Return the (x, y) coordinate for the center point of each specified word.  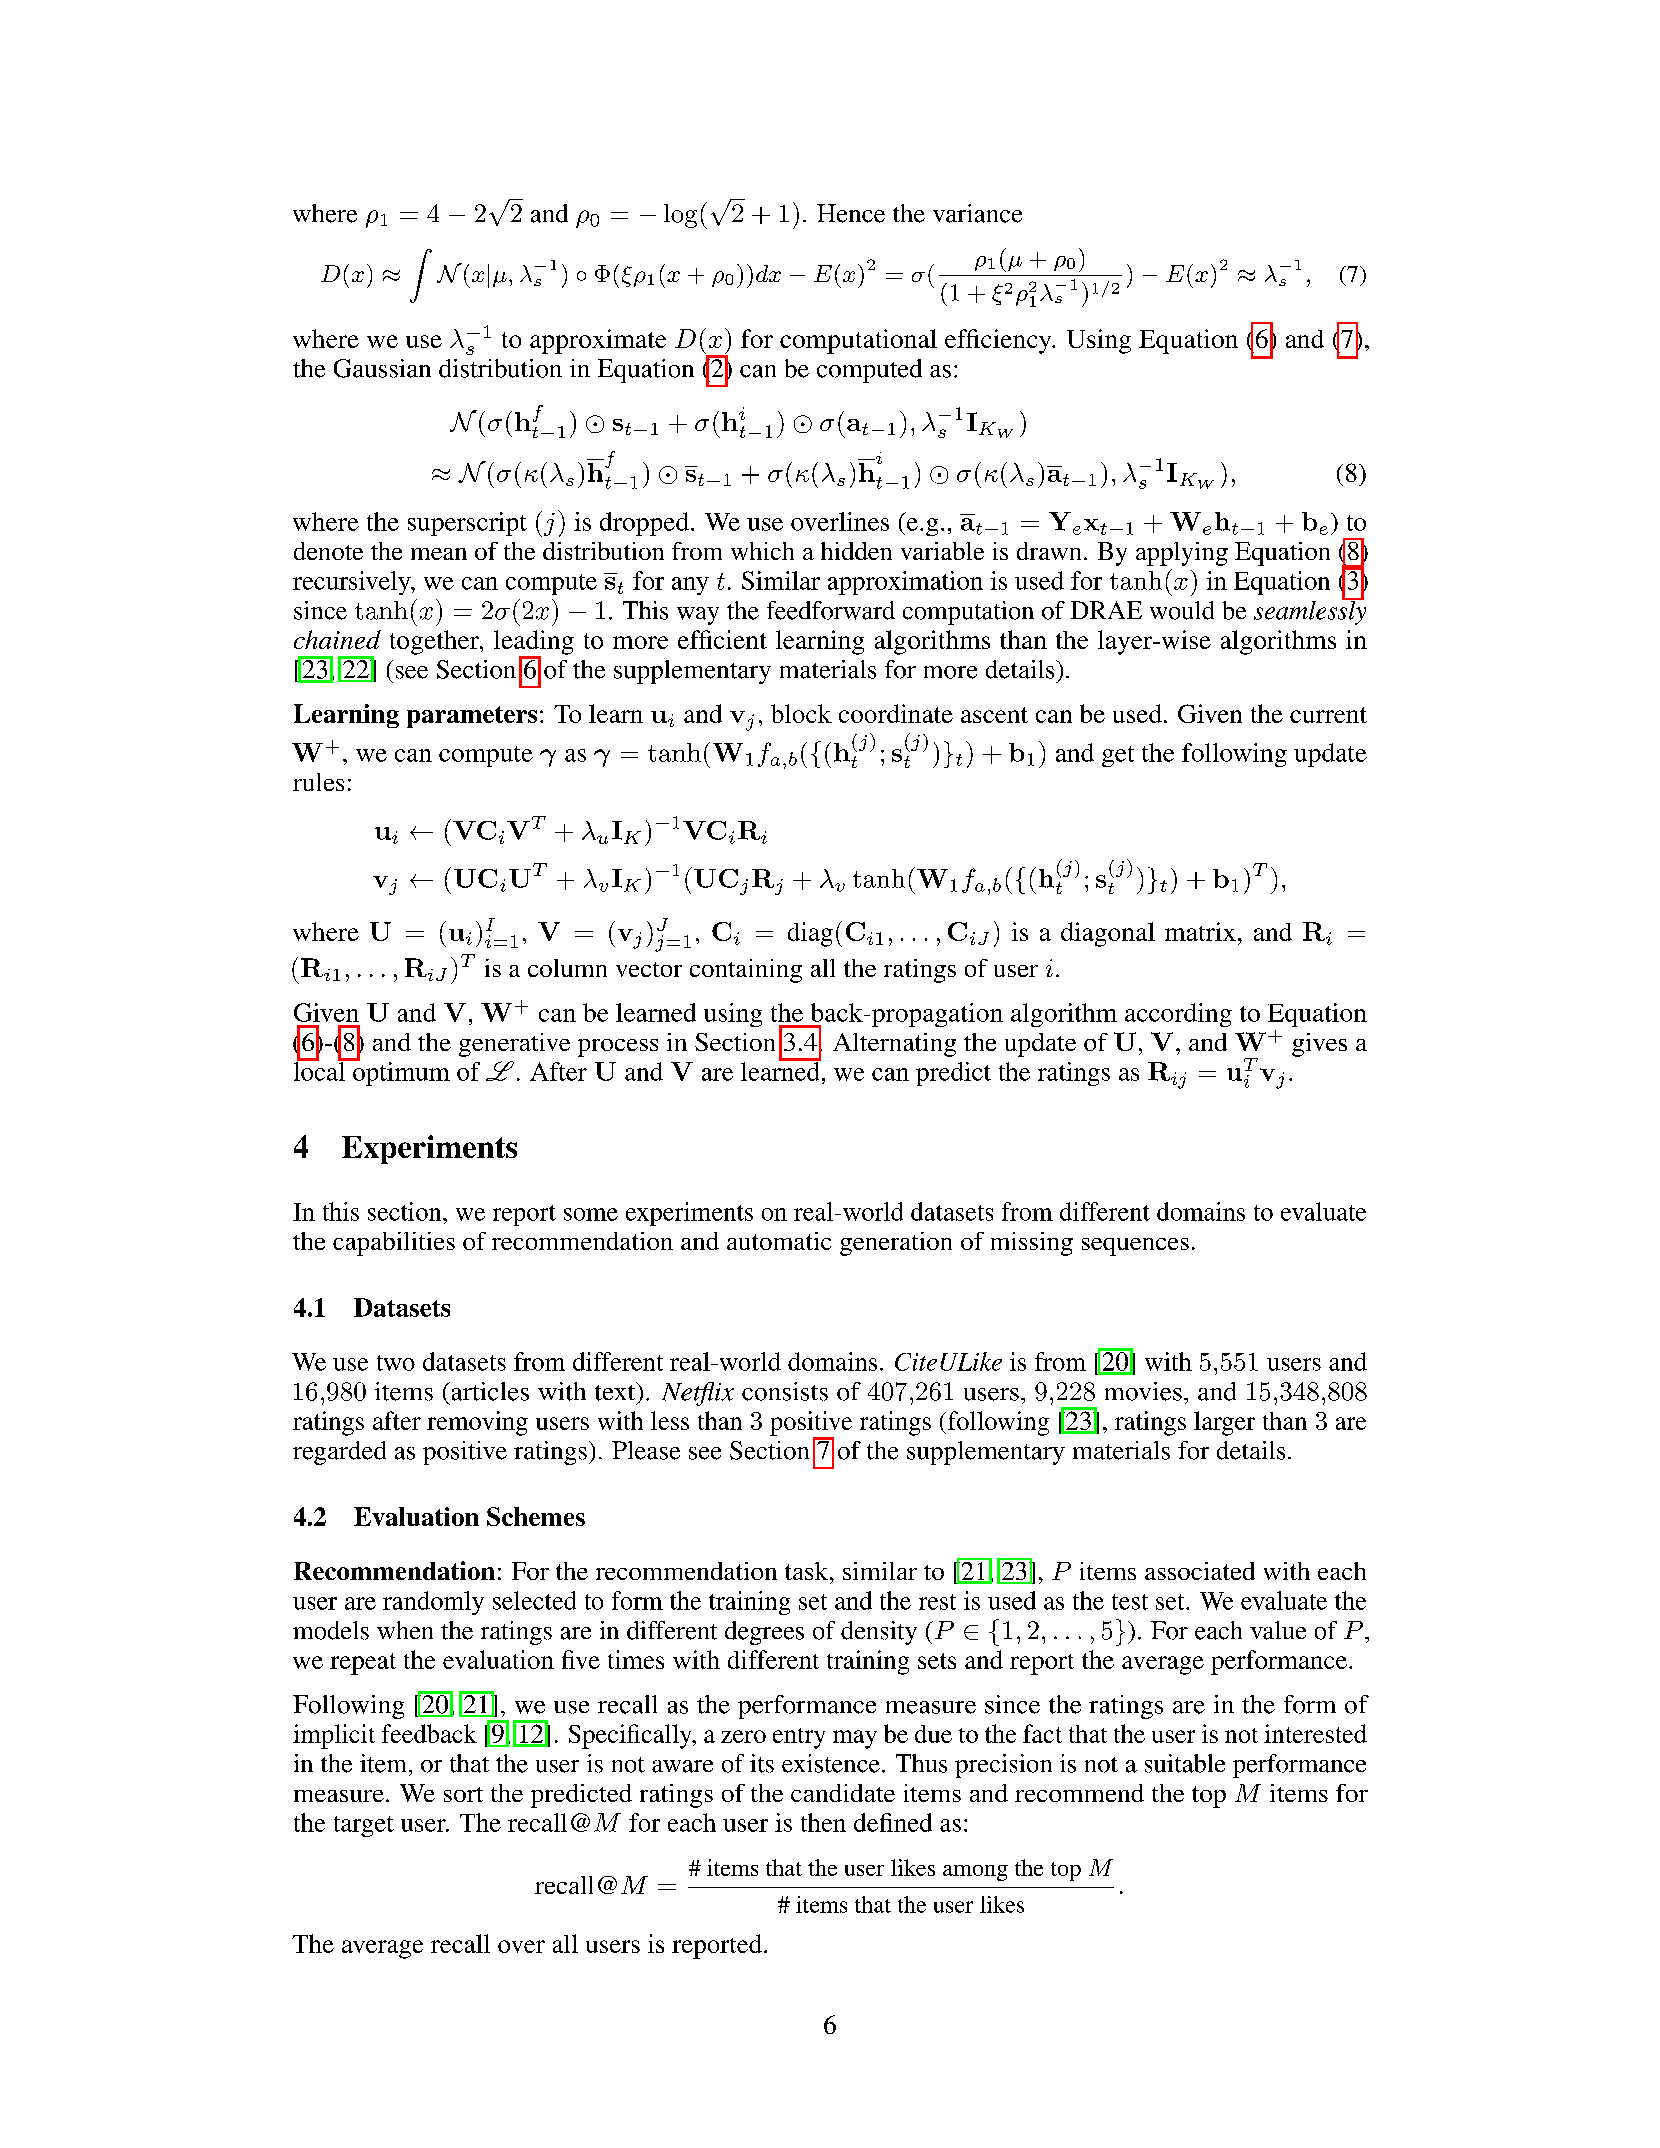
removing (477, 1423)
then (823, 1822)
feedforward (831, 610)
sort (463, 1794)
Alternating (894, 1045)
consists (785, 1391)
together (436, 642)
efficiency (999, 341)
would (1182, 610)
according (1178, 1015)
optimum (400, 1073)
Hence (851, 213)
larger (1224, 1423)
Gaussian (382, 368)
